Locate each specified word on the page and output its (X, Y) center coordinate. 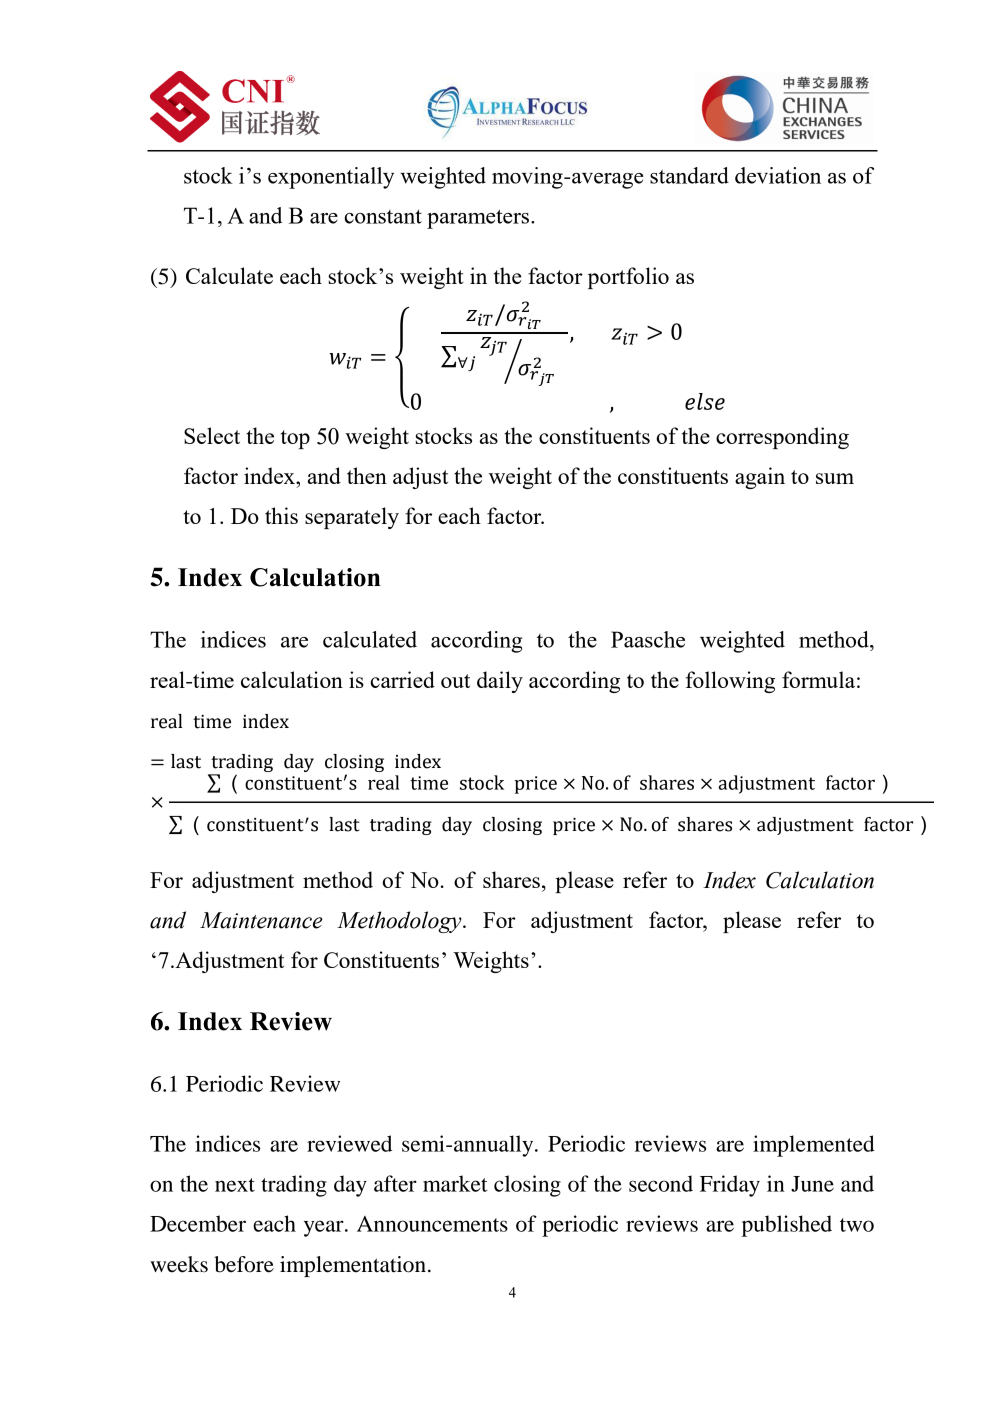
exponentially (331, 178)
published (787, 1226)
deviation (778, 175)
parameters (479, 219)
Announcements (432, 1224)
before (244, 1264)
